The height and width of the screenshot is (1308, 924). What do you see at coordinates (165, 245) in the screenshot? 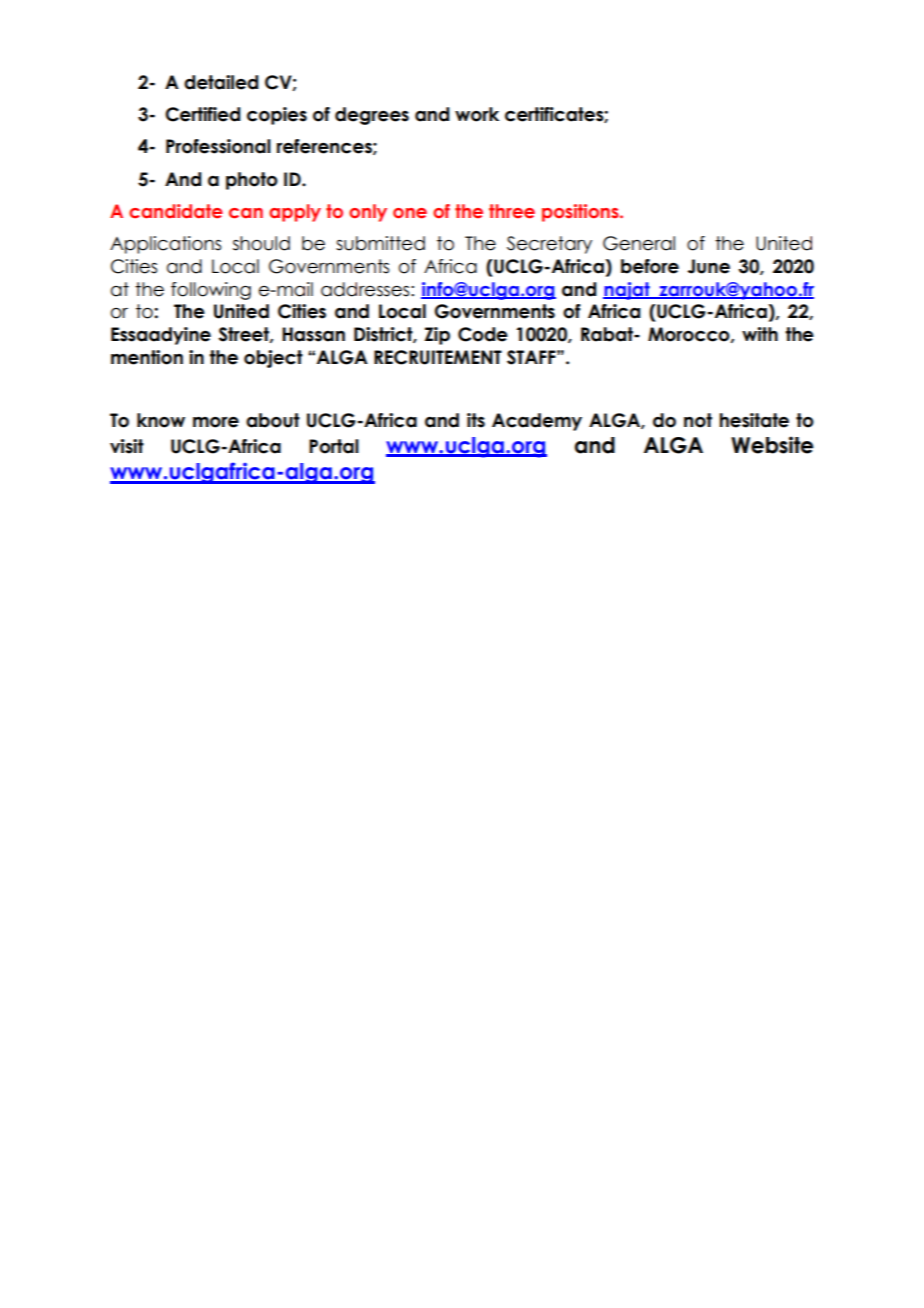
I see `Applications` at bounding box center [165, 245].
